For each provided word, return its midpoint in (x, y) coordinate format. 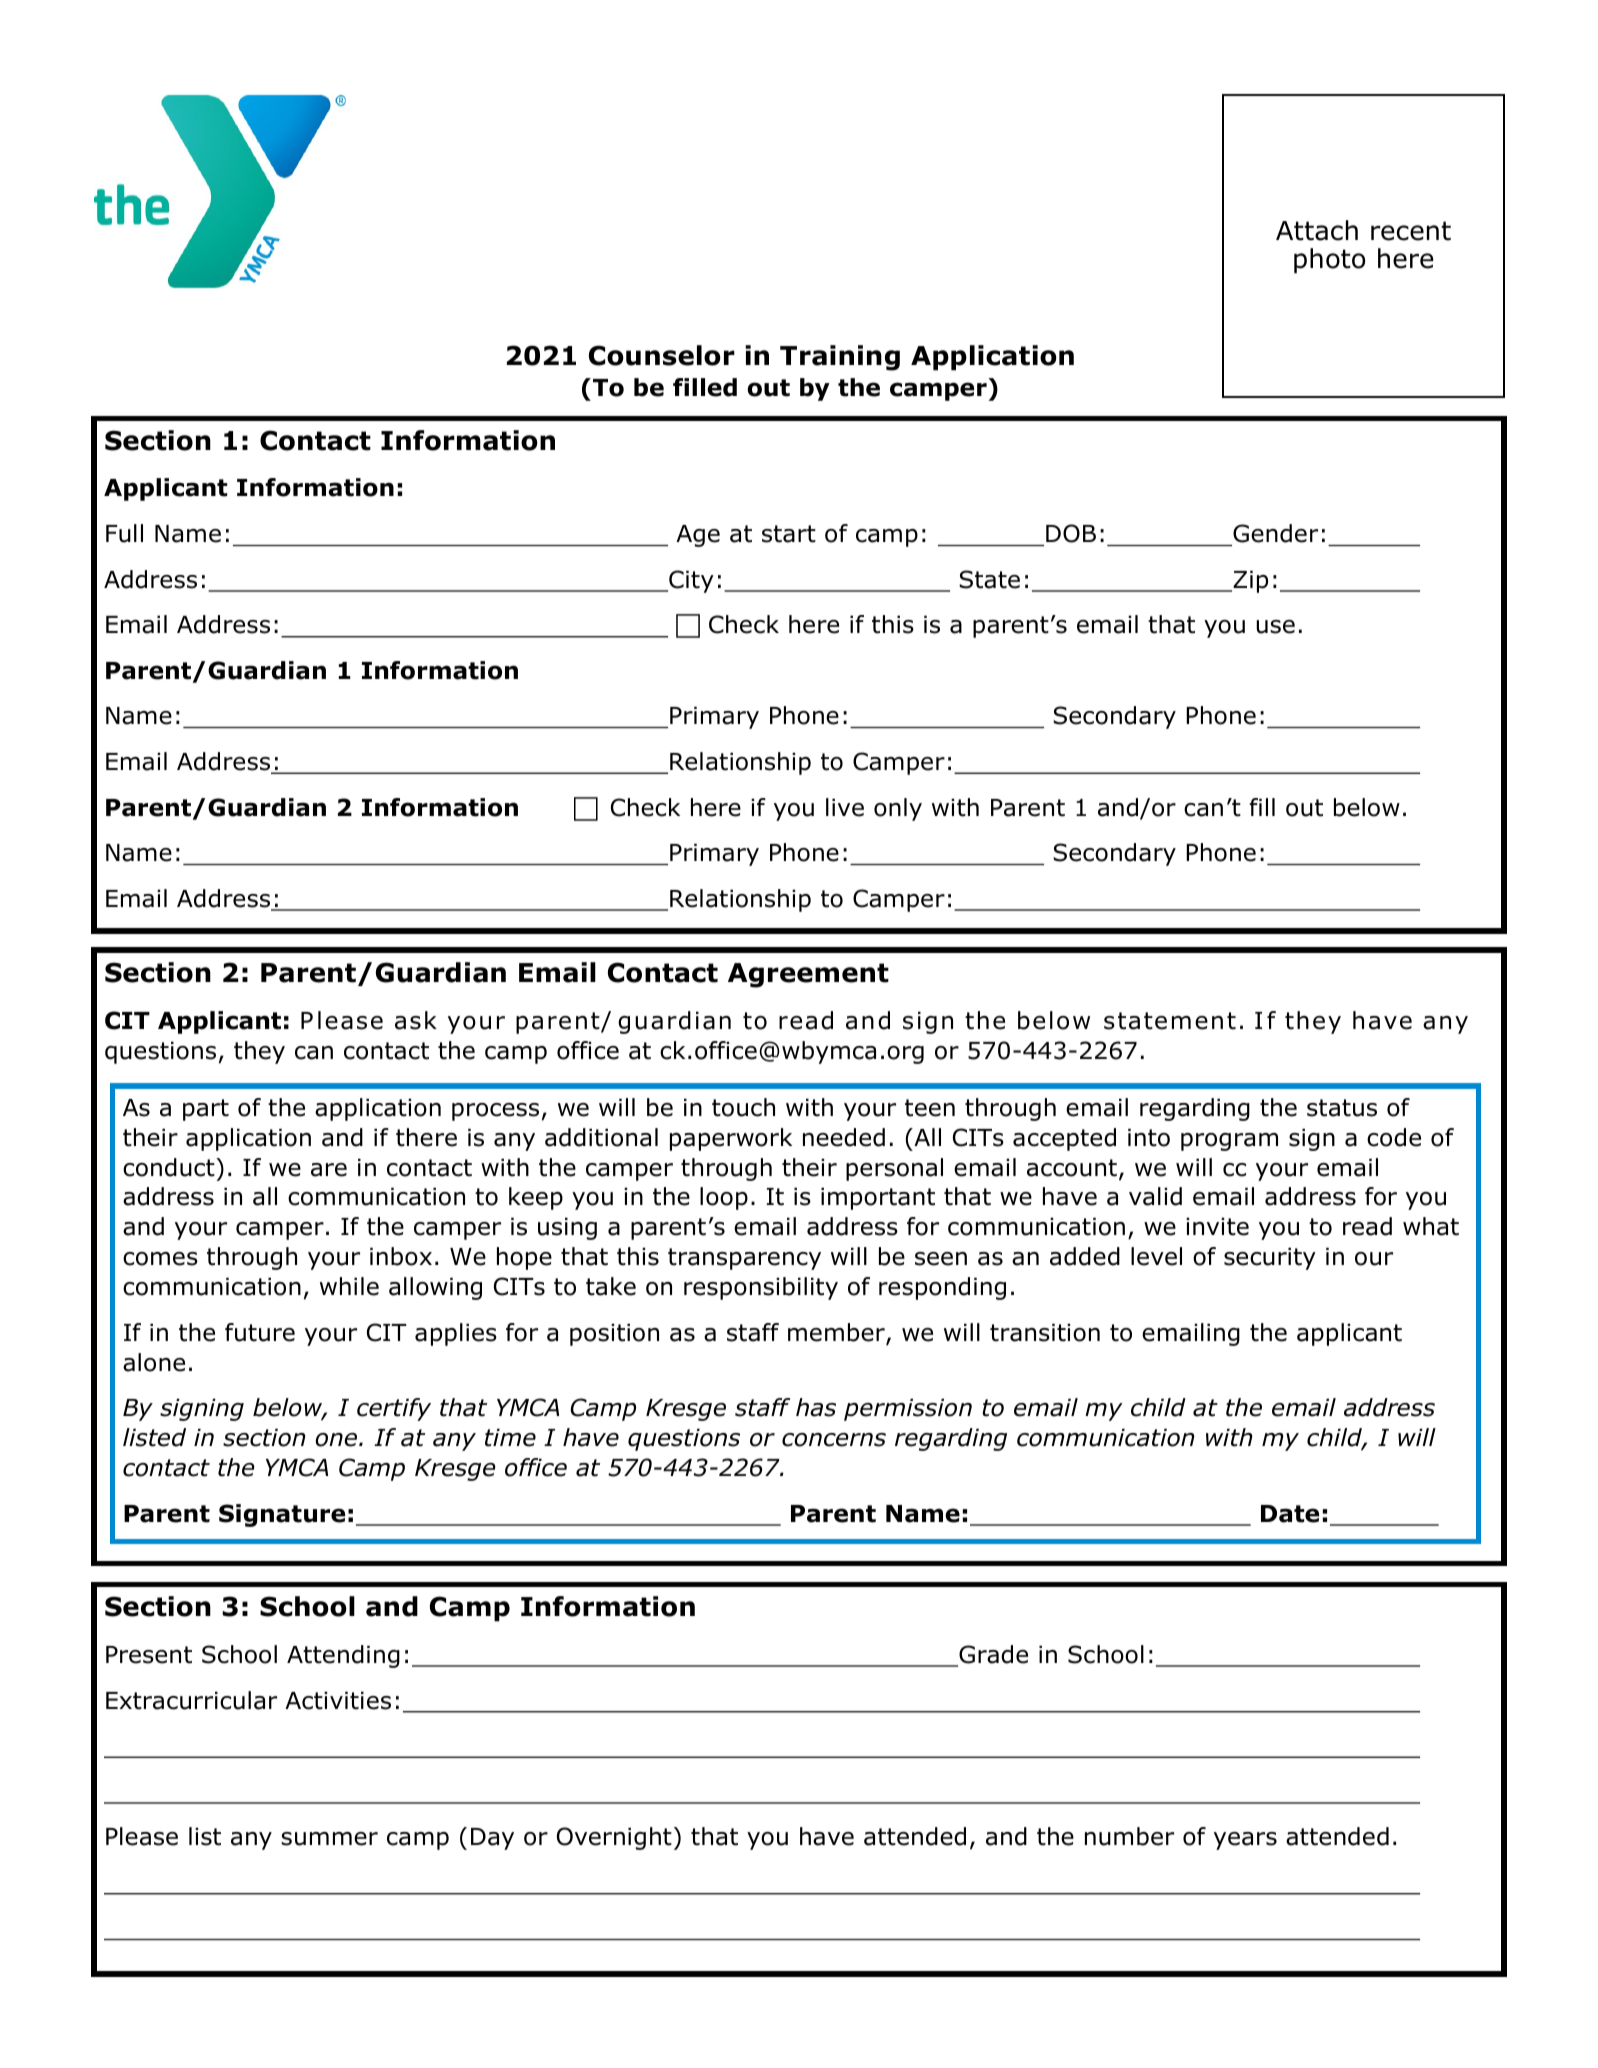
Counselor (662, 355)
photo (1329, 261)
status (1342, 1108)
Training (840, 358)
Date (1290, 1514)
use (1275, 627)
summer (329, 1839)
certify (394, 1409)
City (690, 581)
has (816, 1407)
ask (416, 1020)
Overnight (614, 1838)
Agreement (808, 975)
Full (124, 533)
